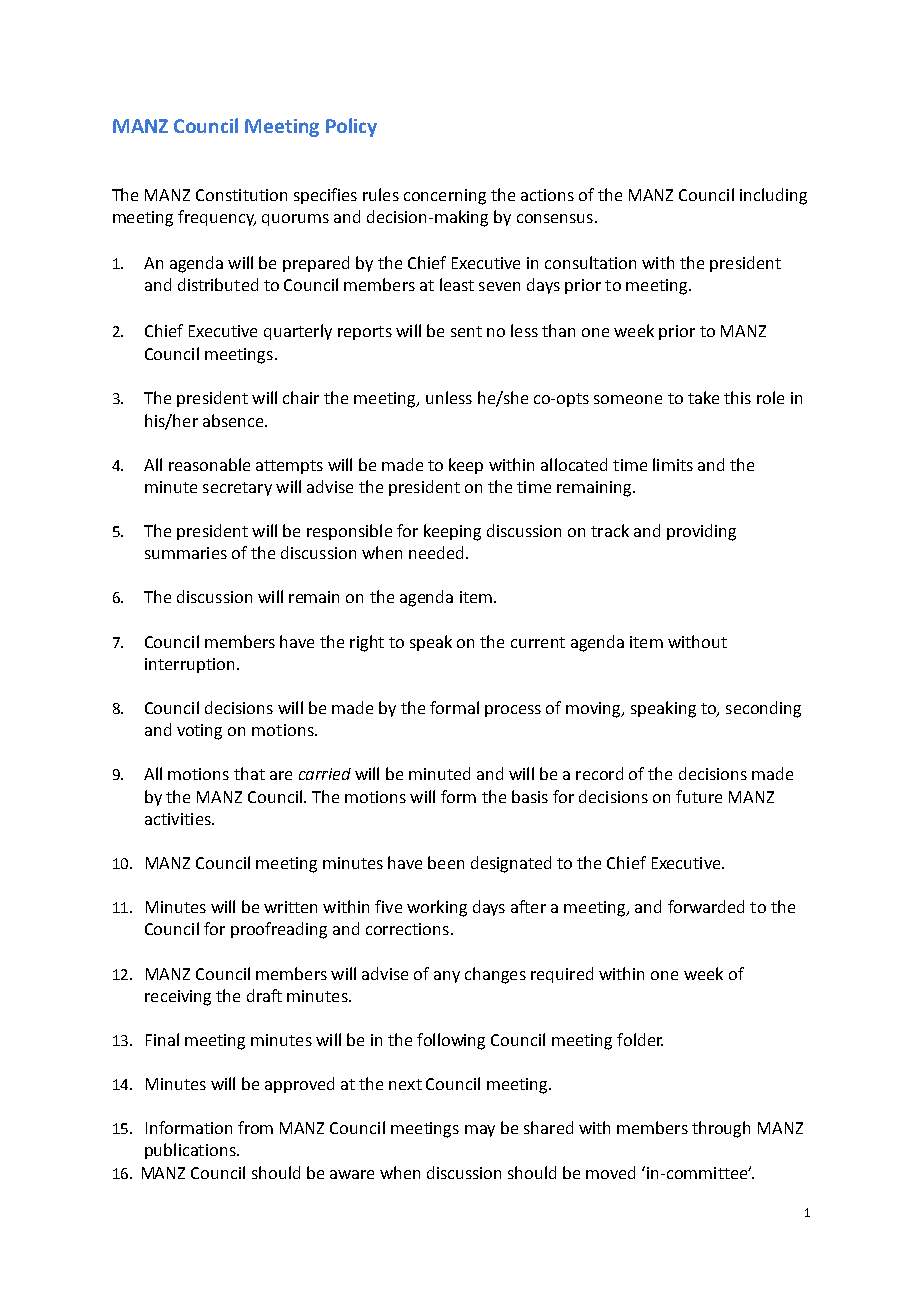 The height and width of the document is (1307, 924). Describe the element at coordinates (241, 195) in the document. I see `Constitution` at that location.
